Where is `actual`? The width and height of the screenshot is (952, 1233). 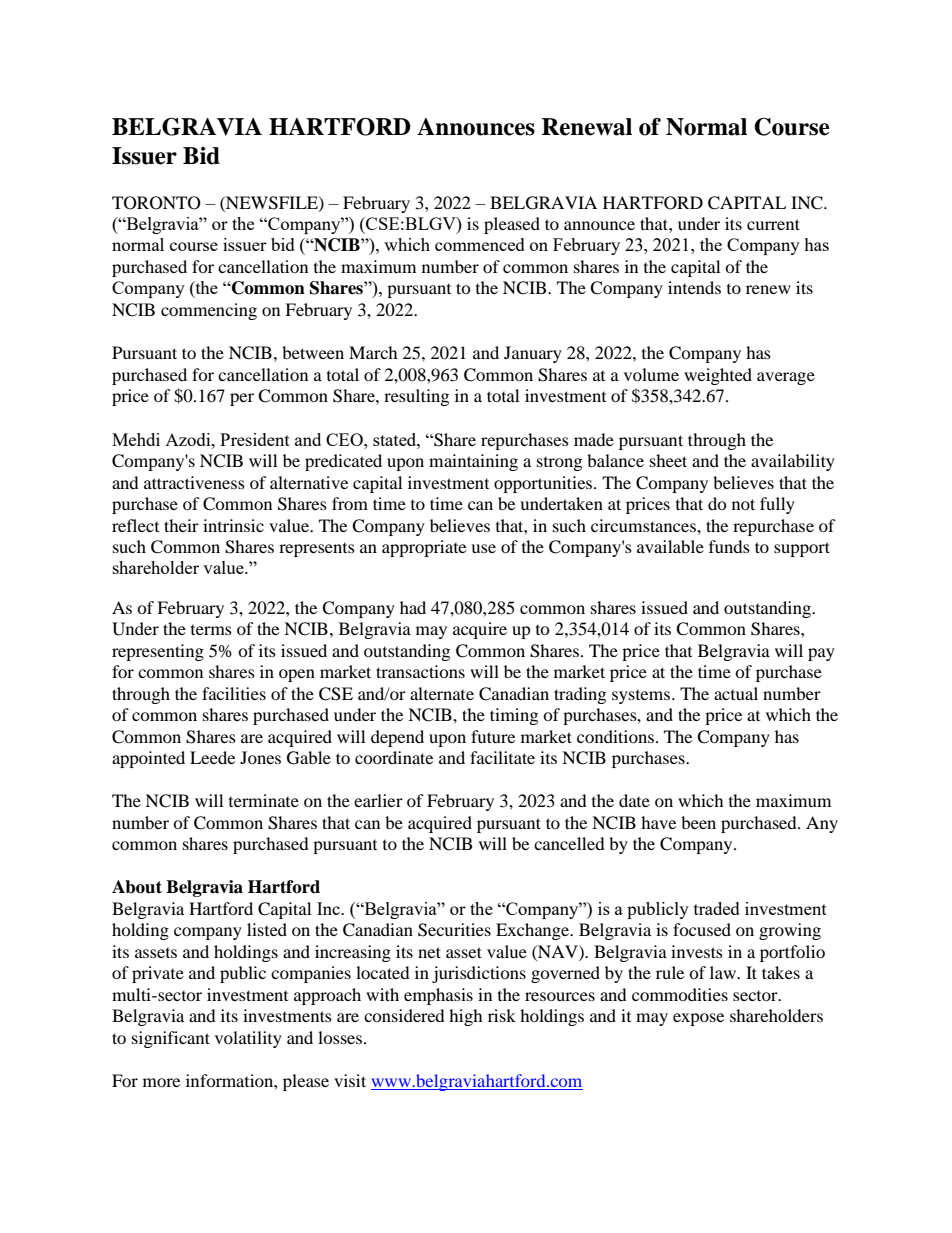
actual is located at coordinates (736, 693).
